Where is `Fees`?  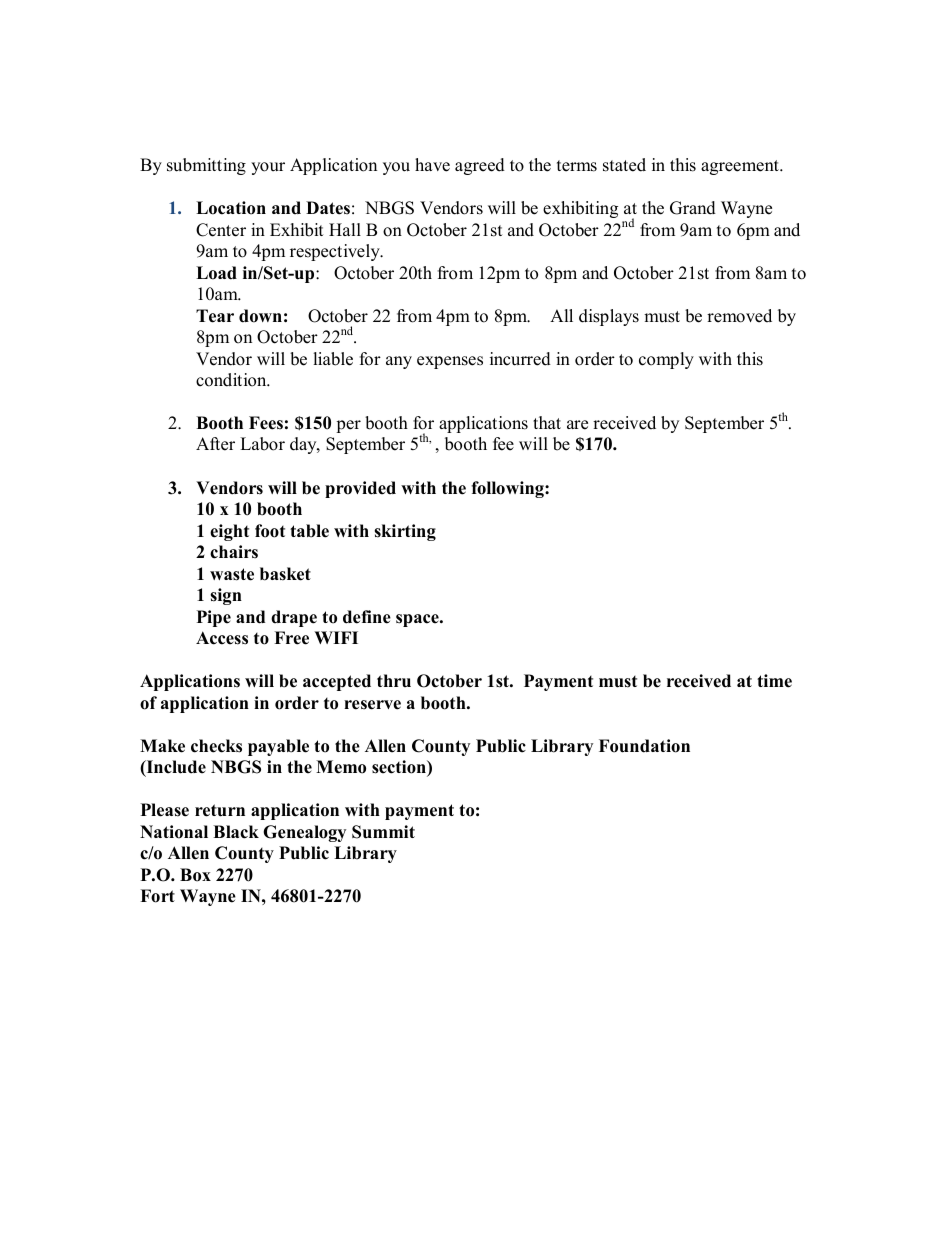
Fees is located at coordinates (266, 423).
